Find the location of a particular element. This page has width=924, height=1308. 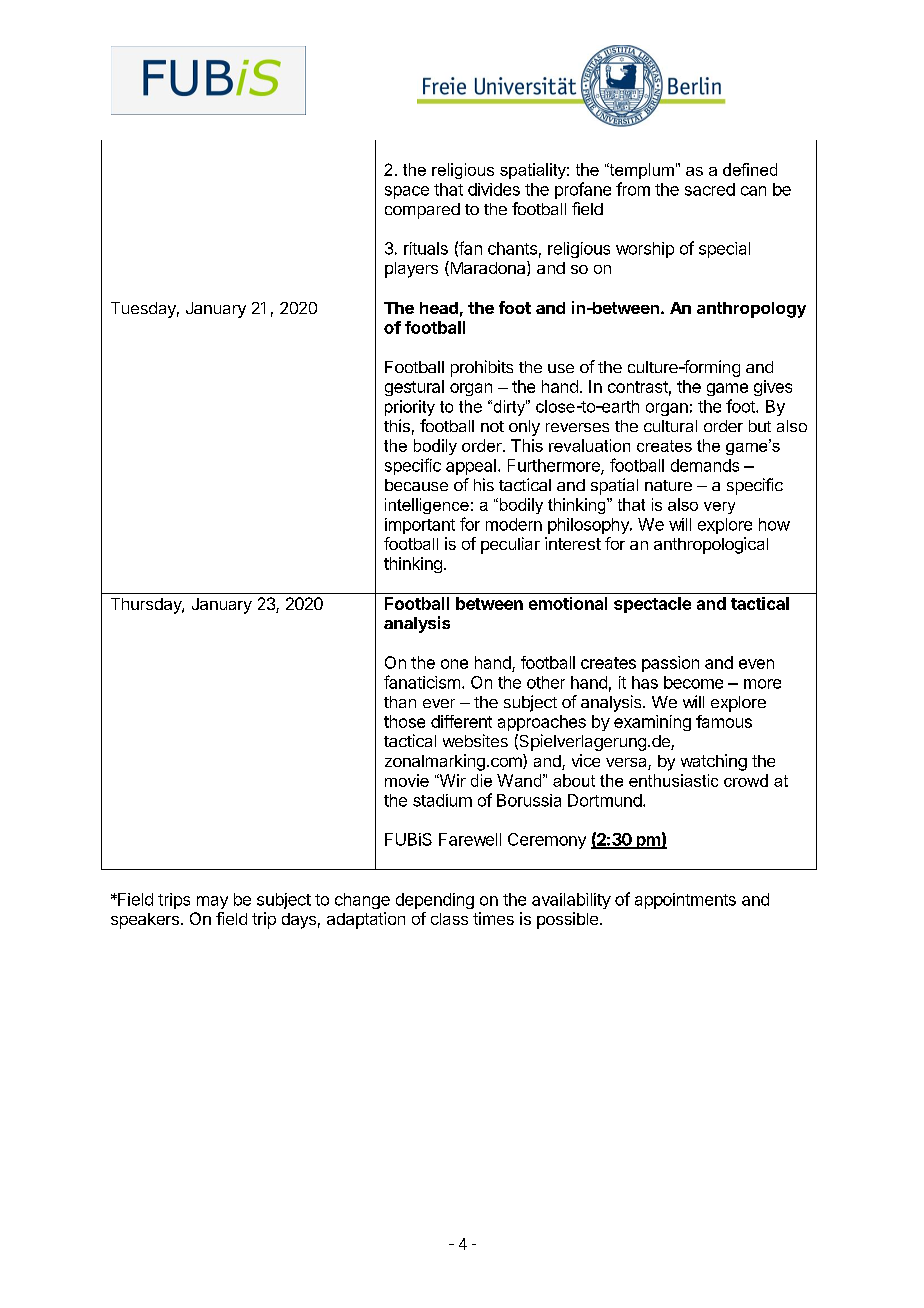

cultural is located at coordinates (670, 426).
